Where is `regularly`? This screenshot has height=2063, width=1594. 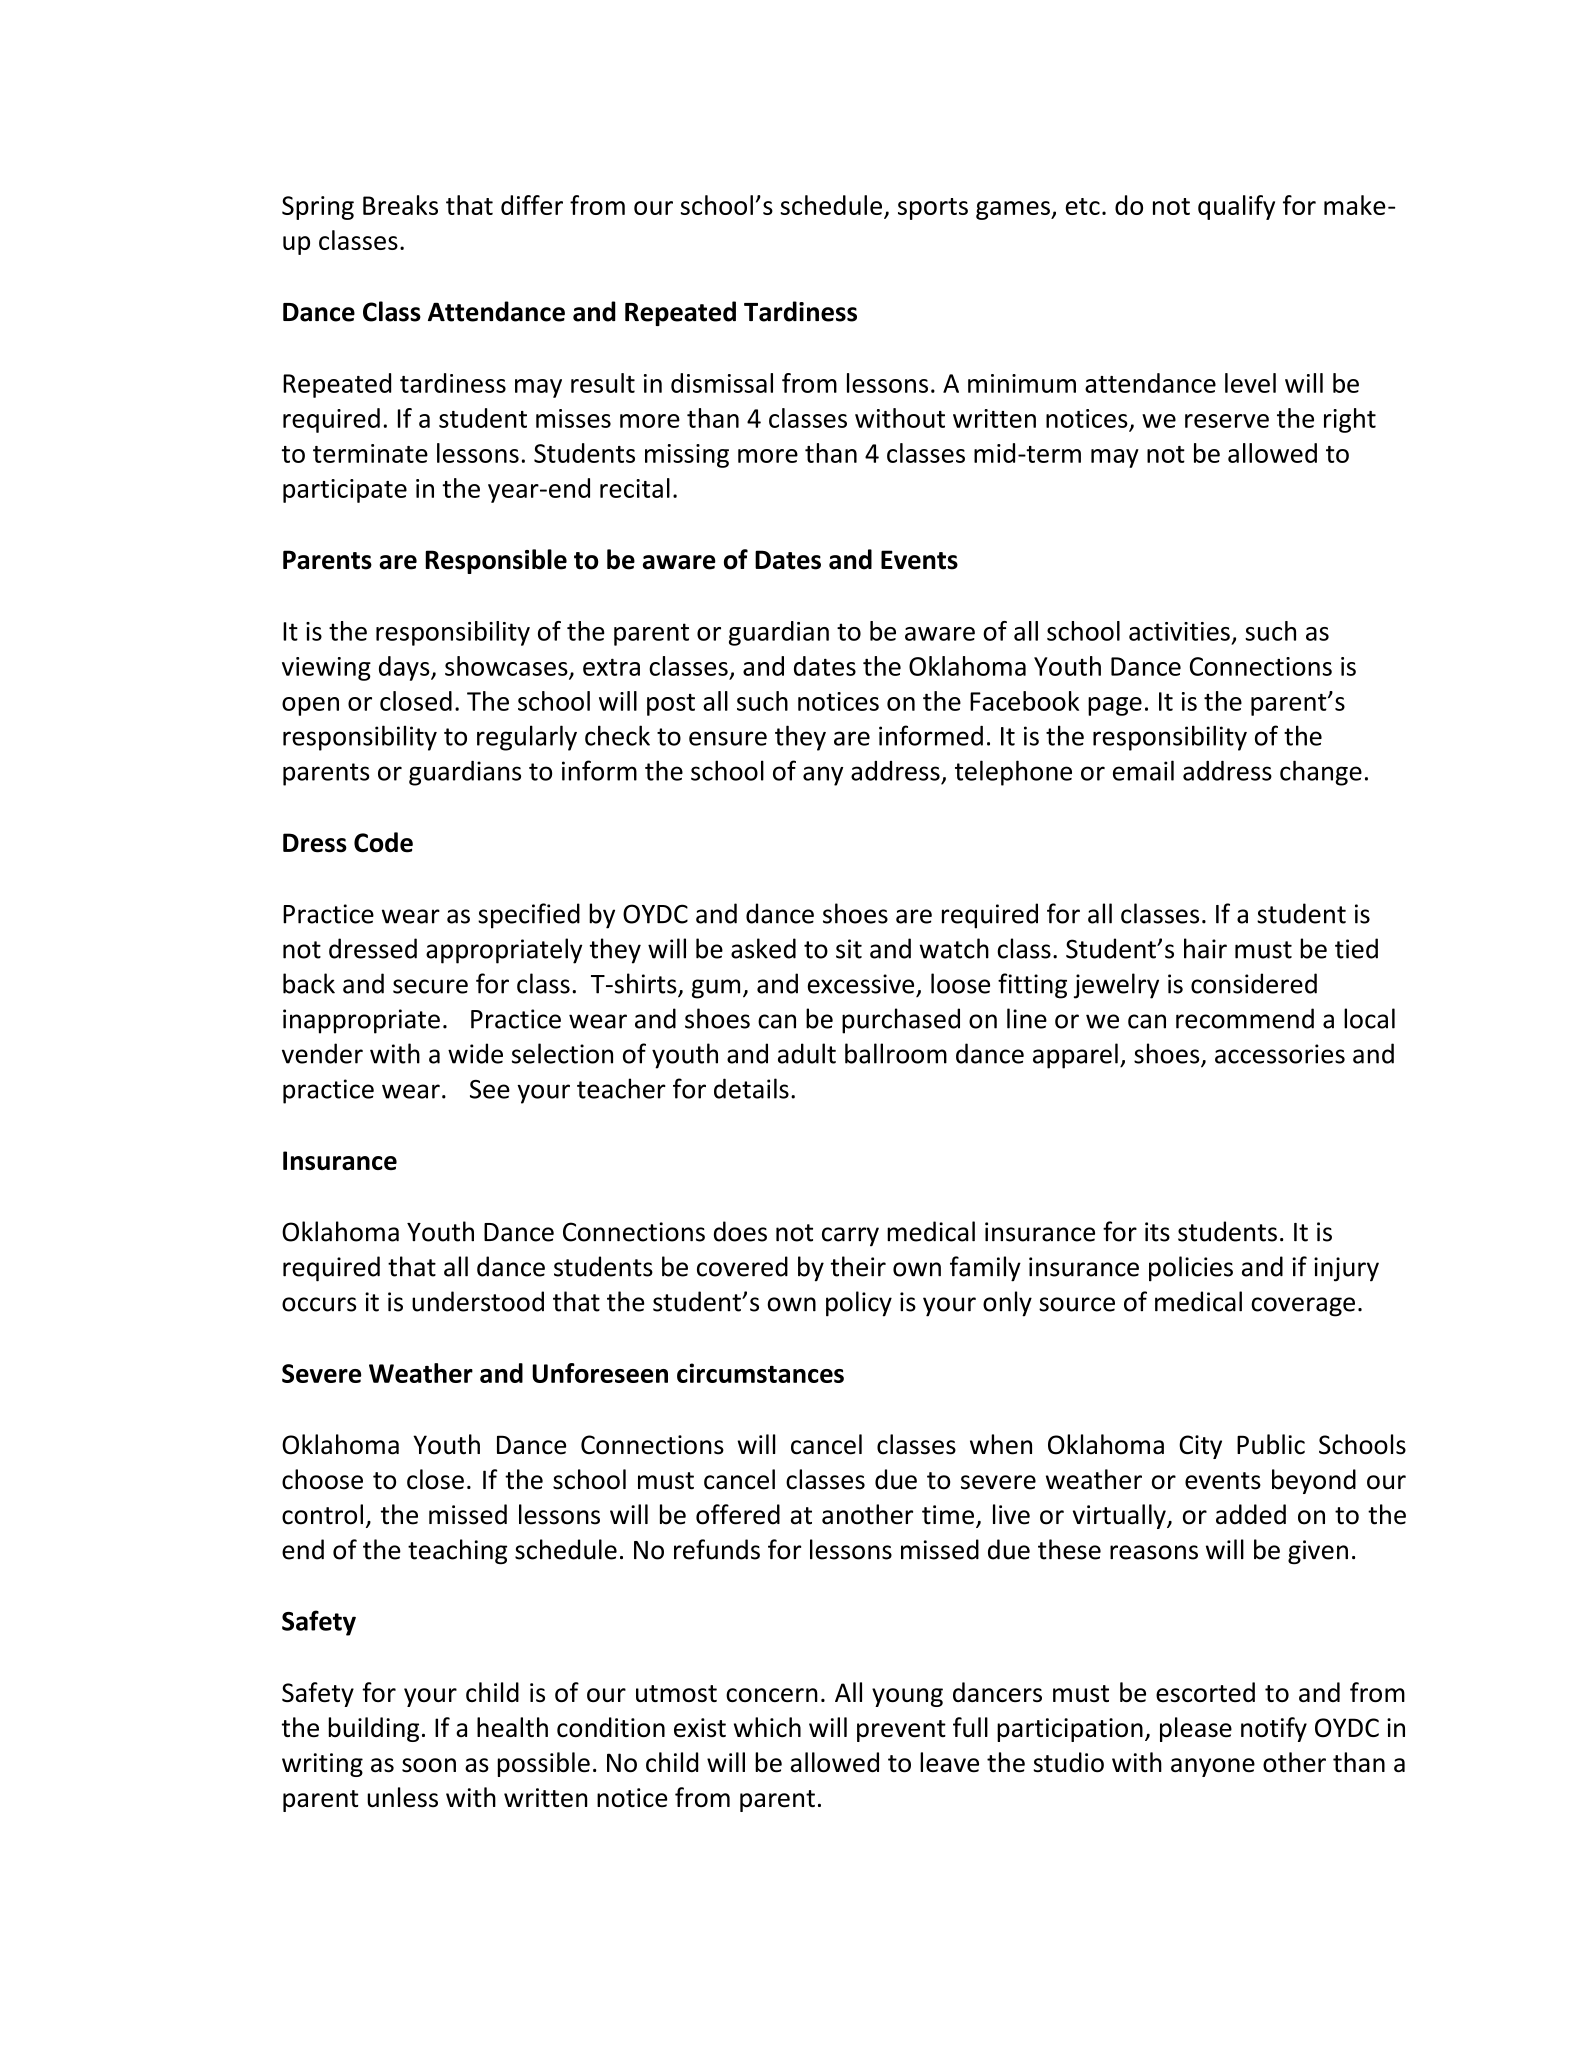 regularly is located at coordinates (527, 738).
